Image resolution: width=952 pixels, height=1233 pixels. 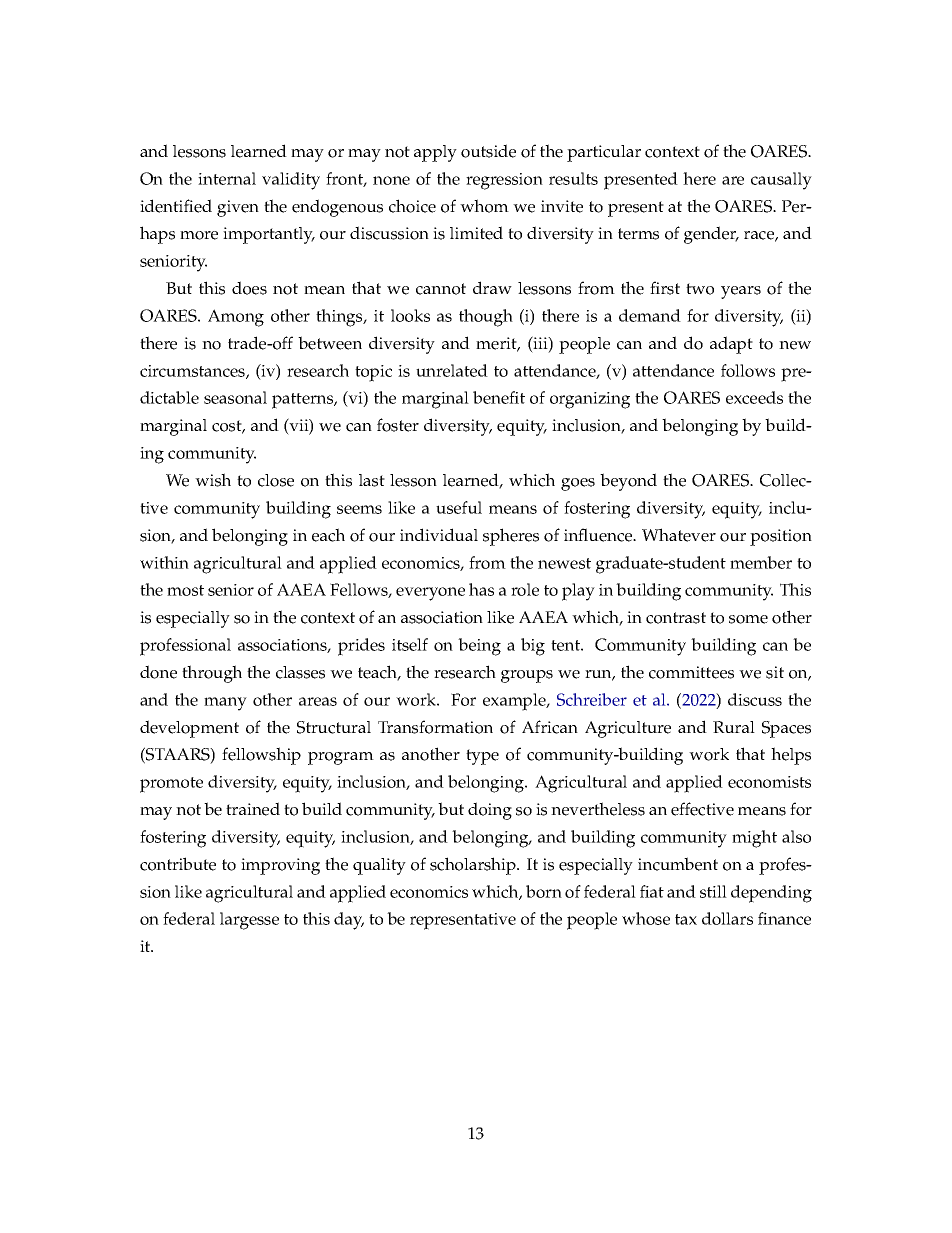 I want to click on within, so click(x=164, y=562).
